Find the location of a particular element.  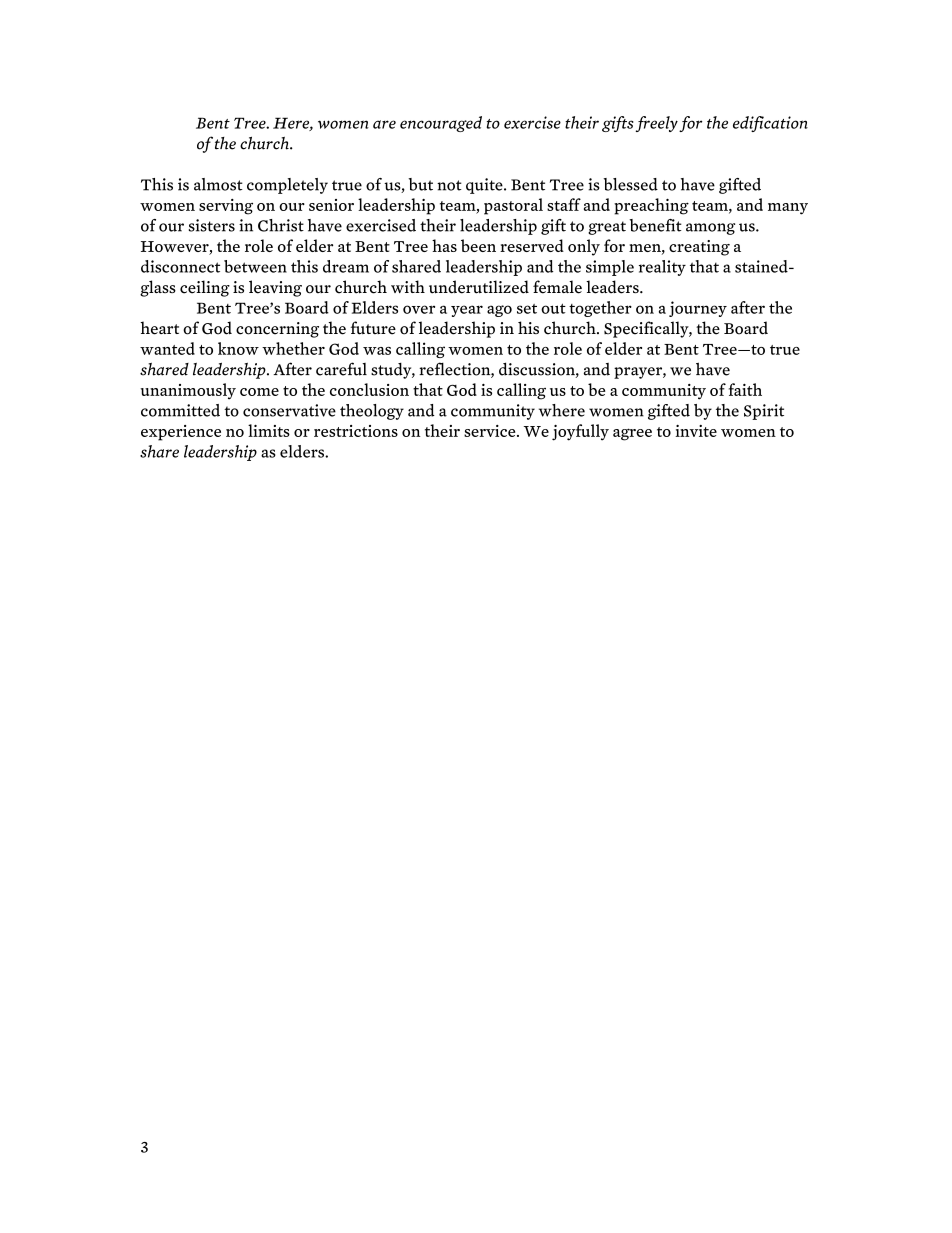

freely is located at coordinates (657, 124).
